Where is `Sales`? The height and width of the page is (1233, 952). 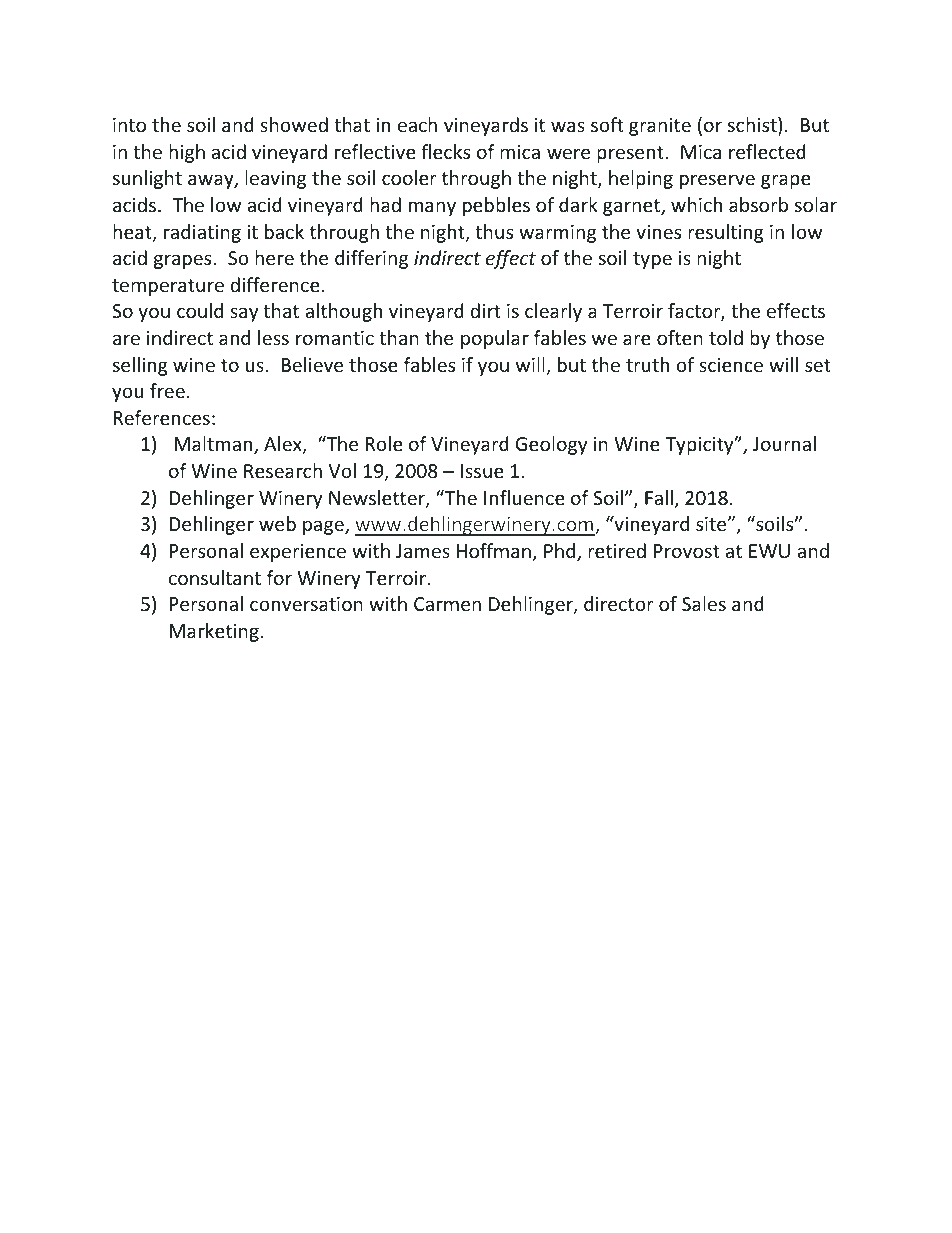 Sales is located at coordinates (704, 603).
